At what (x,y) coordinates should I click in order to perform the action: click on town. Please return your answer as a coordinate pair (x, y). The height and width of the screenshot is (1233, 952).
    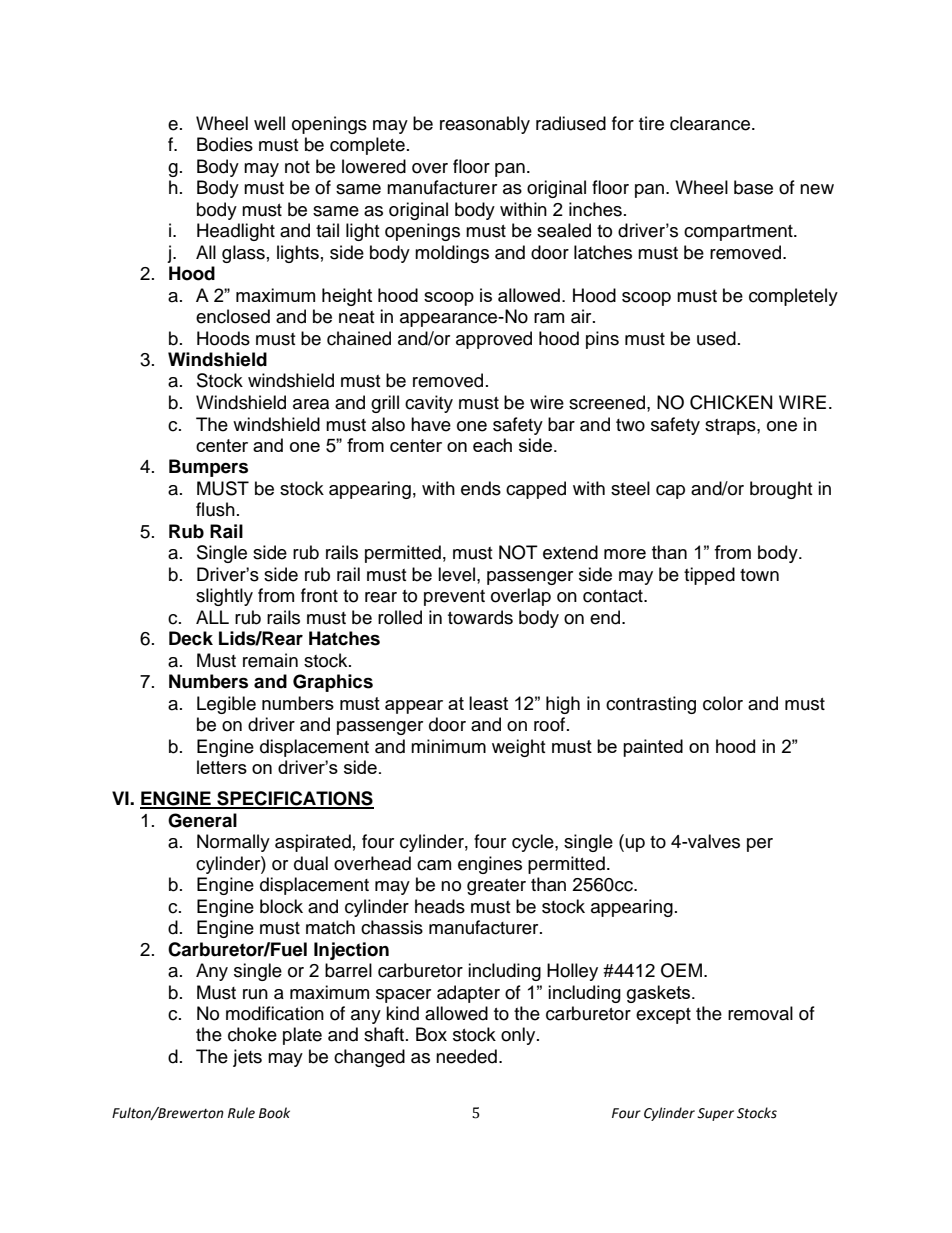
    Looking at the image, I should click on (759, 575).
